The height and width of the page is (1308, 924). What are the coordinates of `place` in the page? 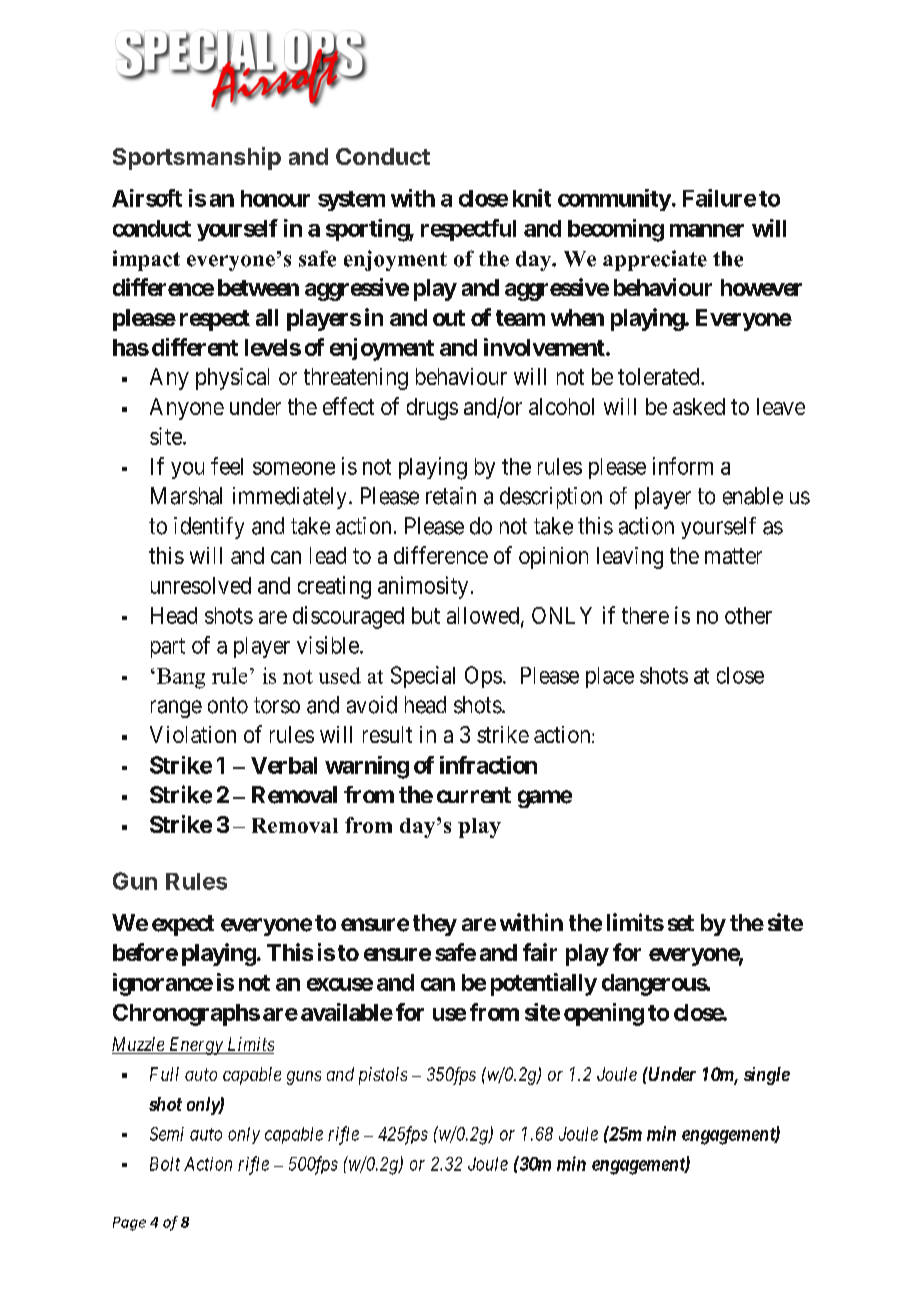 It's located at (610, 677).
